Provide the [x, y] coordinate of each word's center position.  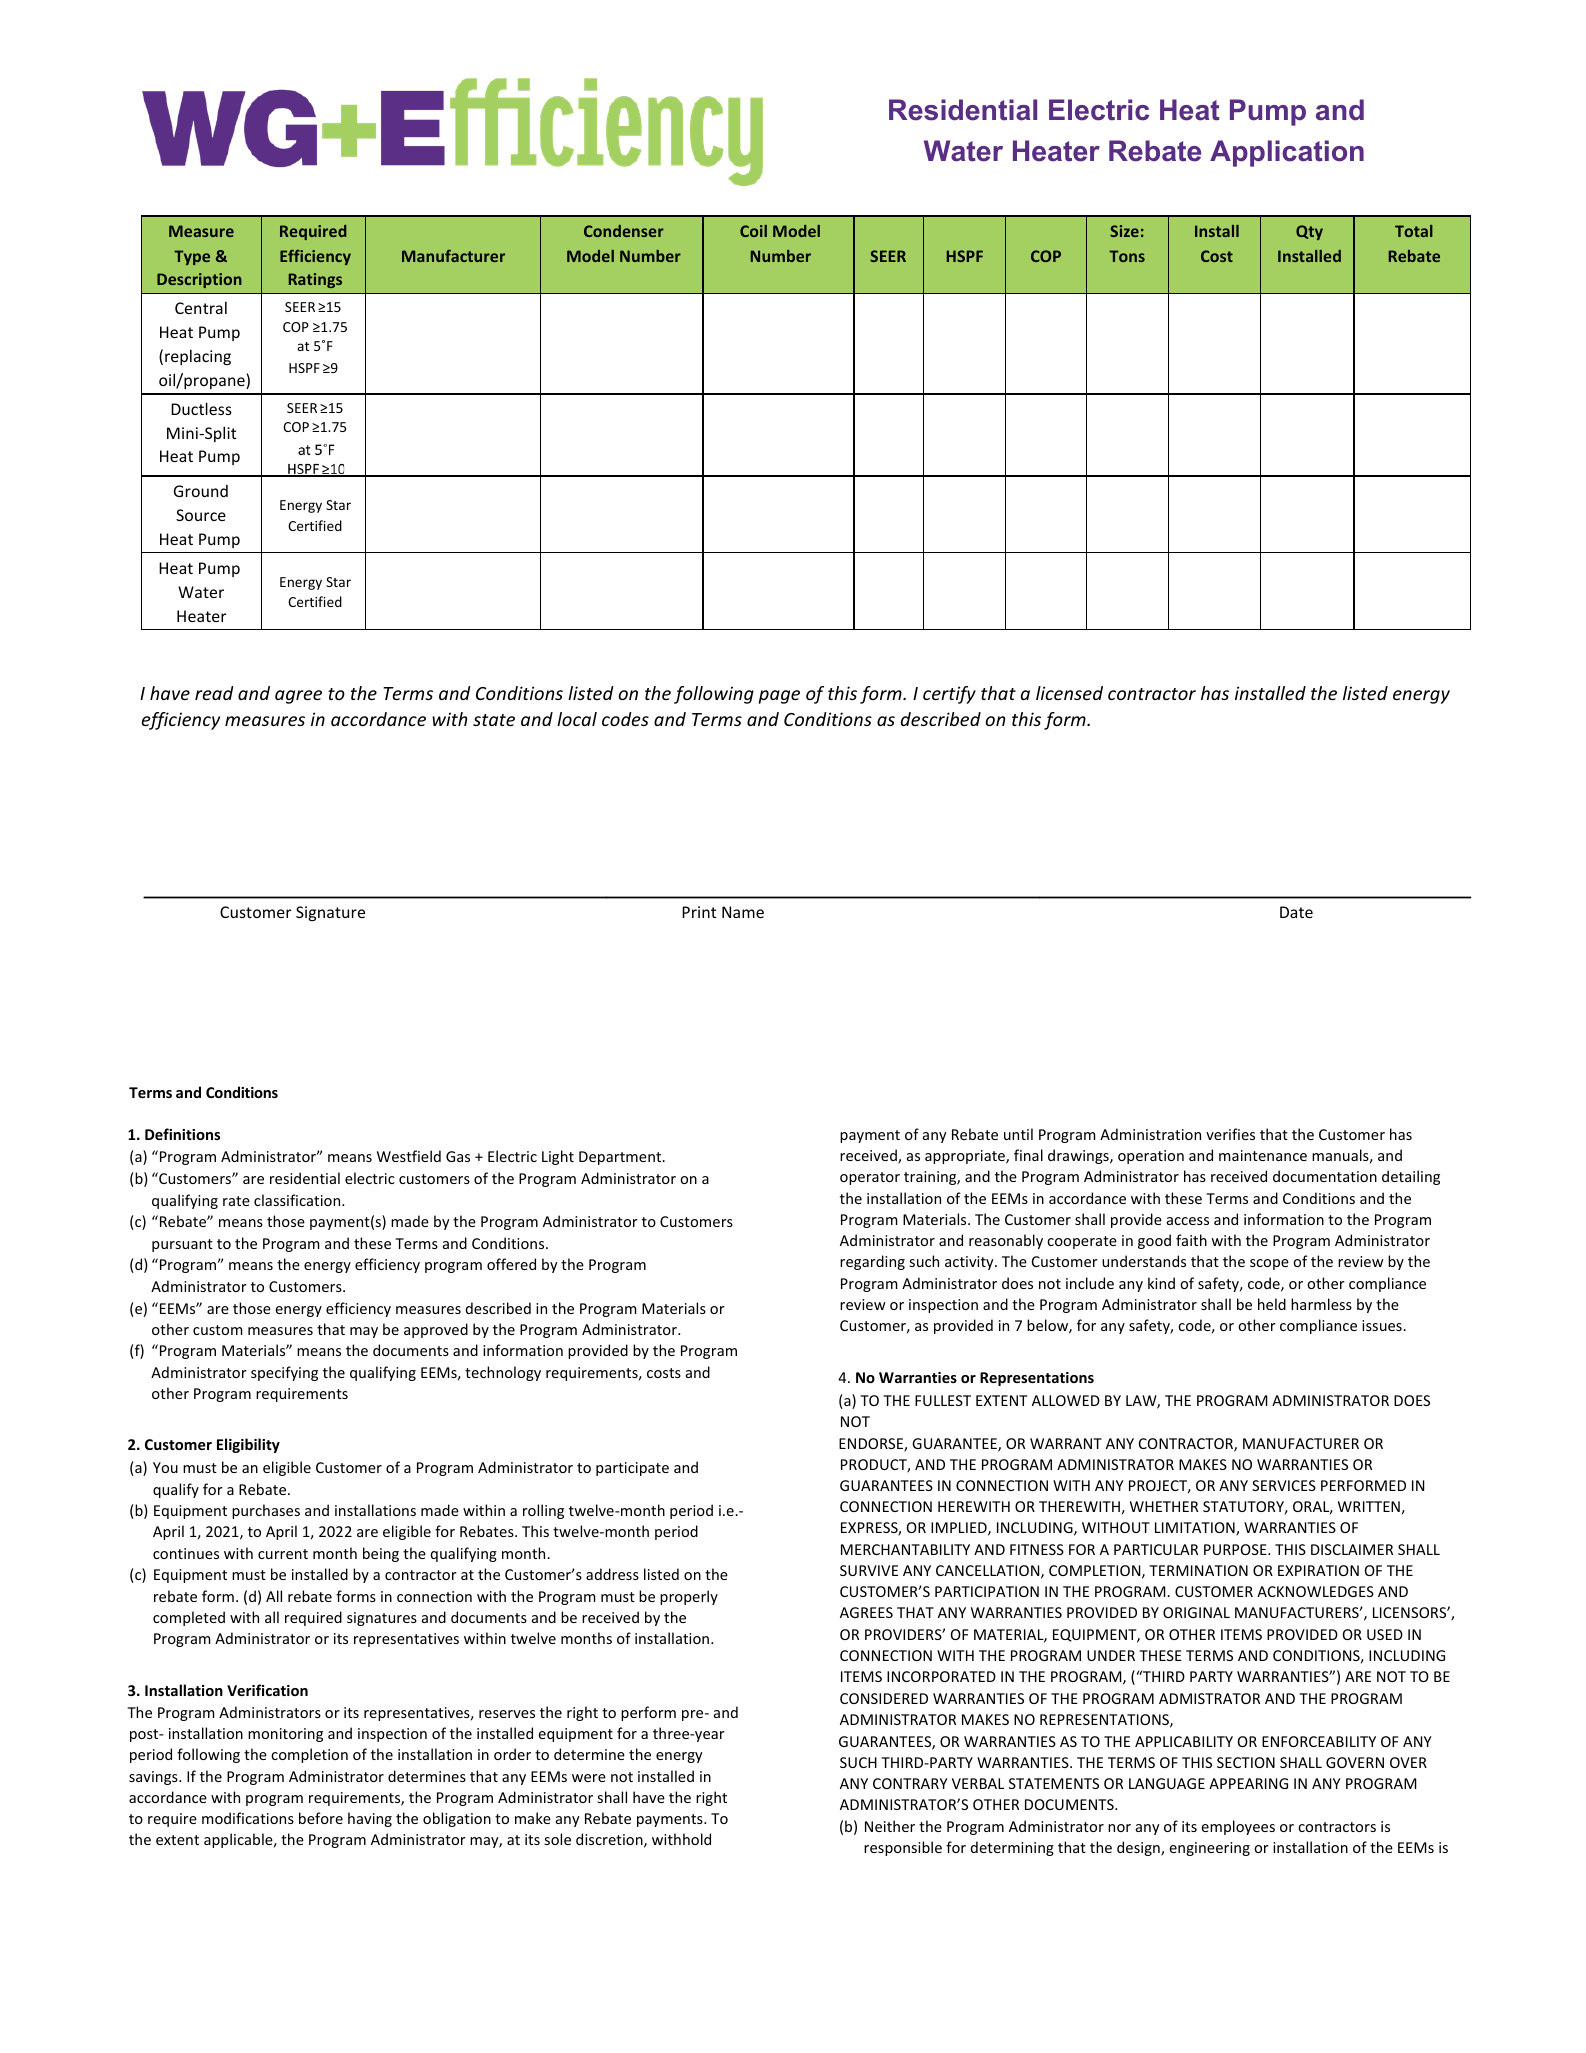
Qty [1309, 232]
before [321, 1818]
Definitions [182, 1134]
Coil [753, 231]
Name [743, 912]
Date [1296, 912]
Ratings [315, 280]
